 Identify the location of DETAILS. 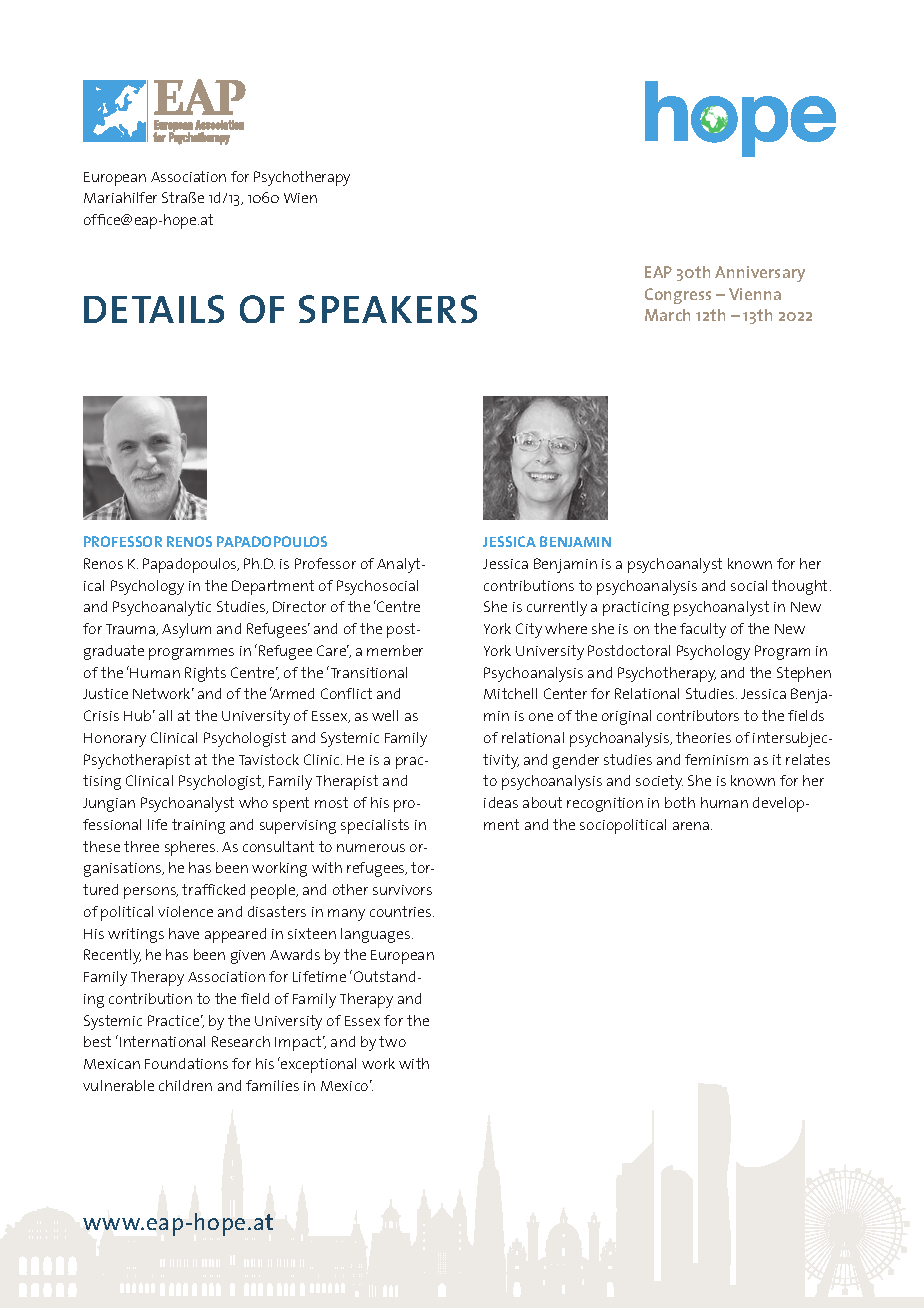
(154, 309).
